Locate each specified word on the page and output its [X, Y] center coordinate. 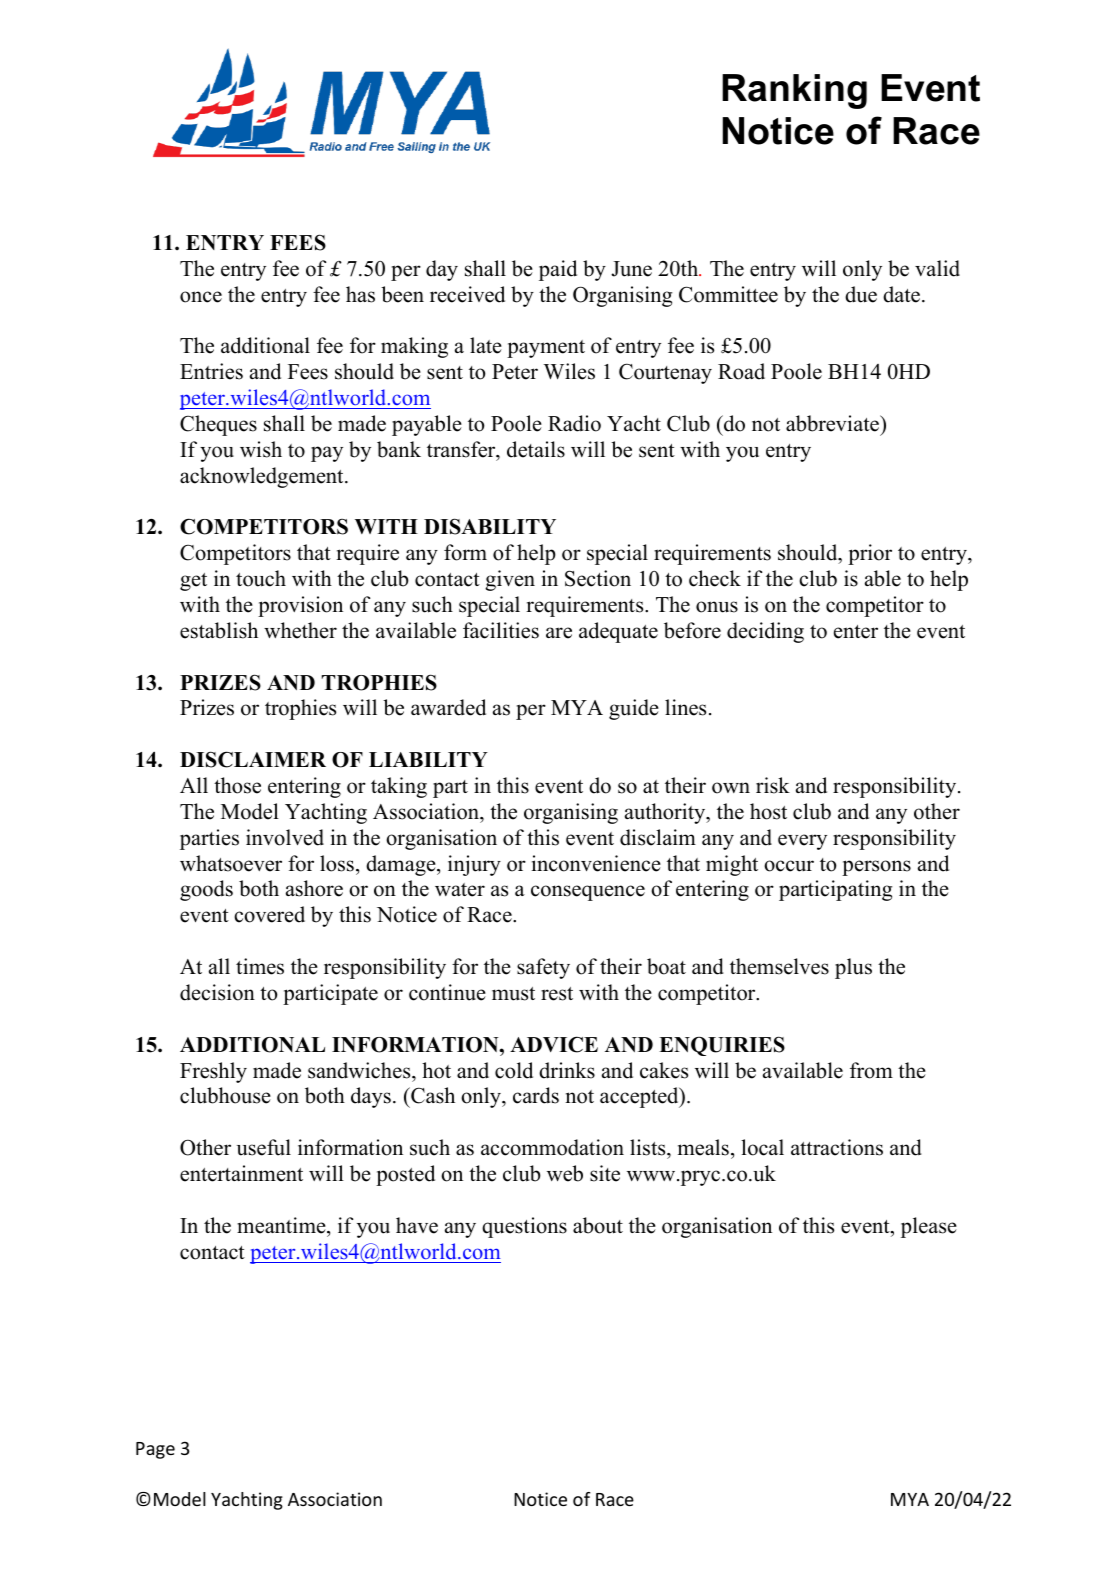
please [929, 1227]
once [201, 297]
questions [524, 1227]
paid [558, 270]
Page [155, 1450]
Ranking [794, 91]
